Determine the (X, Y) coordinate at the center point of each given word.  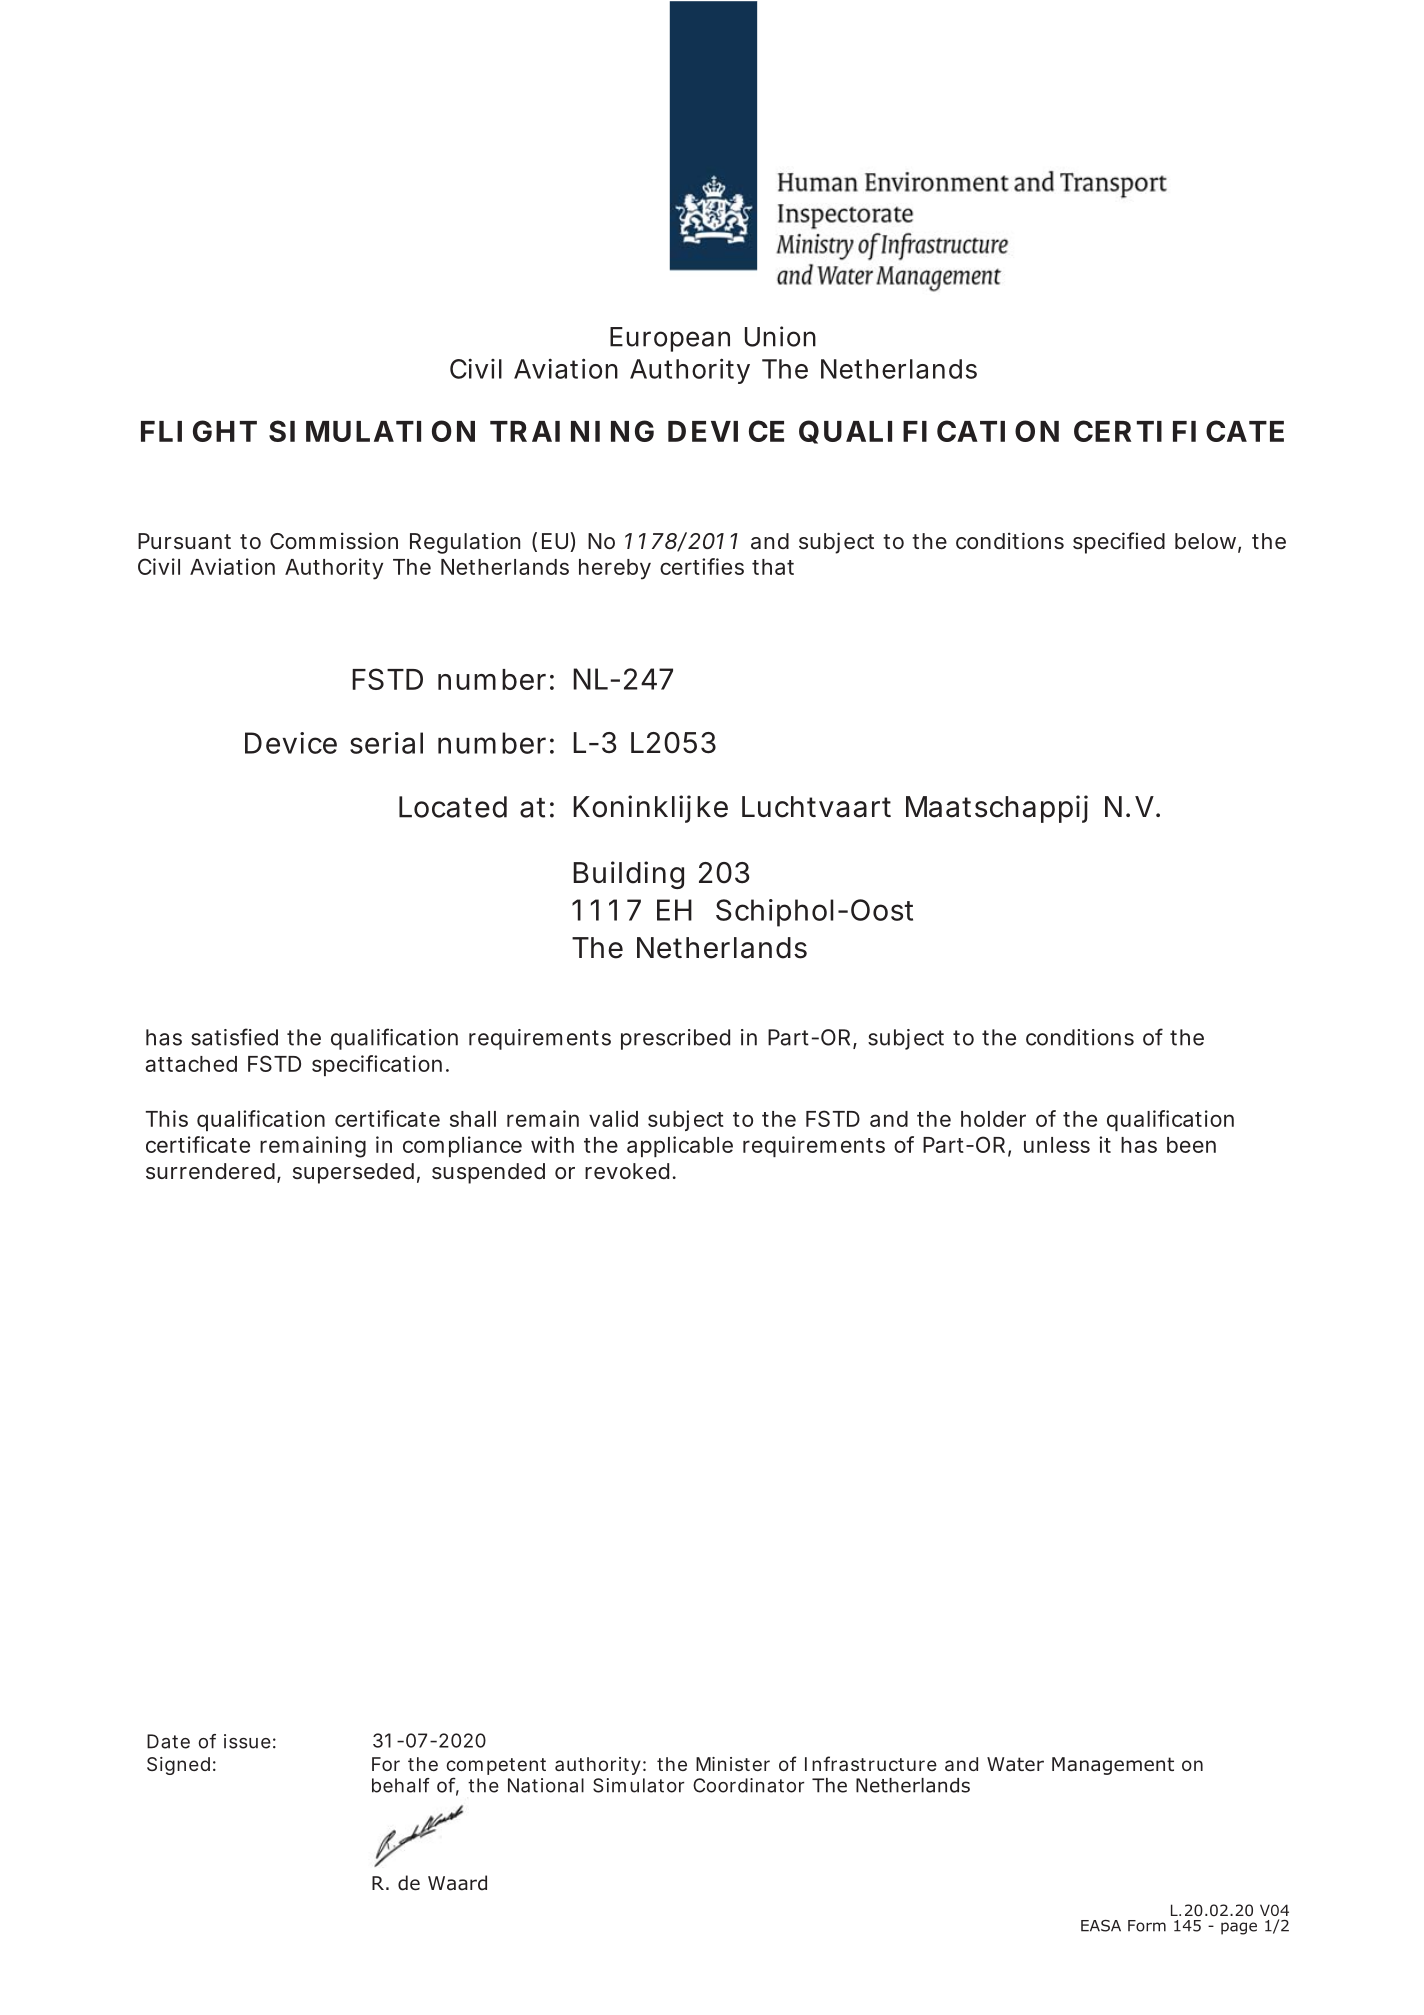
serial (386, 743)
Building (628, 875)
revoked (627, 1171)
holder (993, 1119)
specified (1119, 543)
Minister (733, 1764)
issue (247, 1741)
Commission (334, 540)
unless (1057, 1145)
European (670, 339)
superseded (353, 1173)
